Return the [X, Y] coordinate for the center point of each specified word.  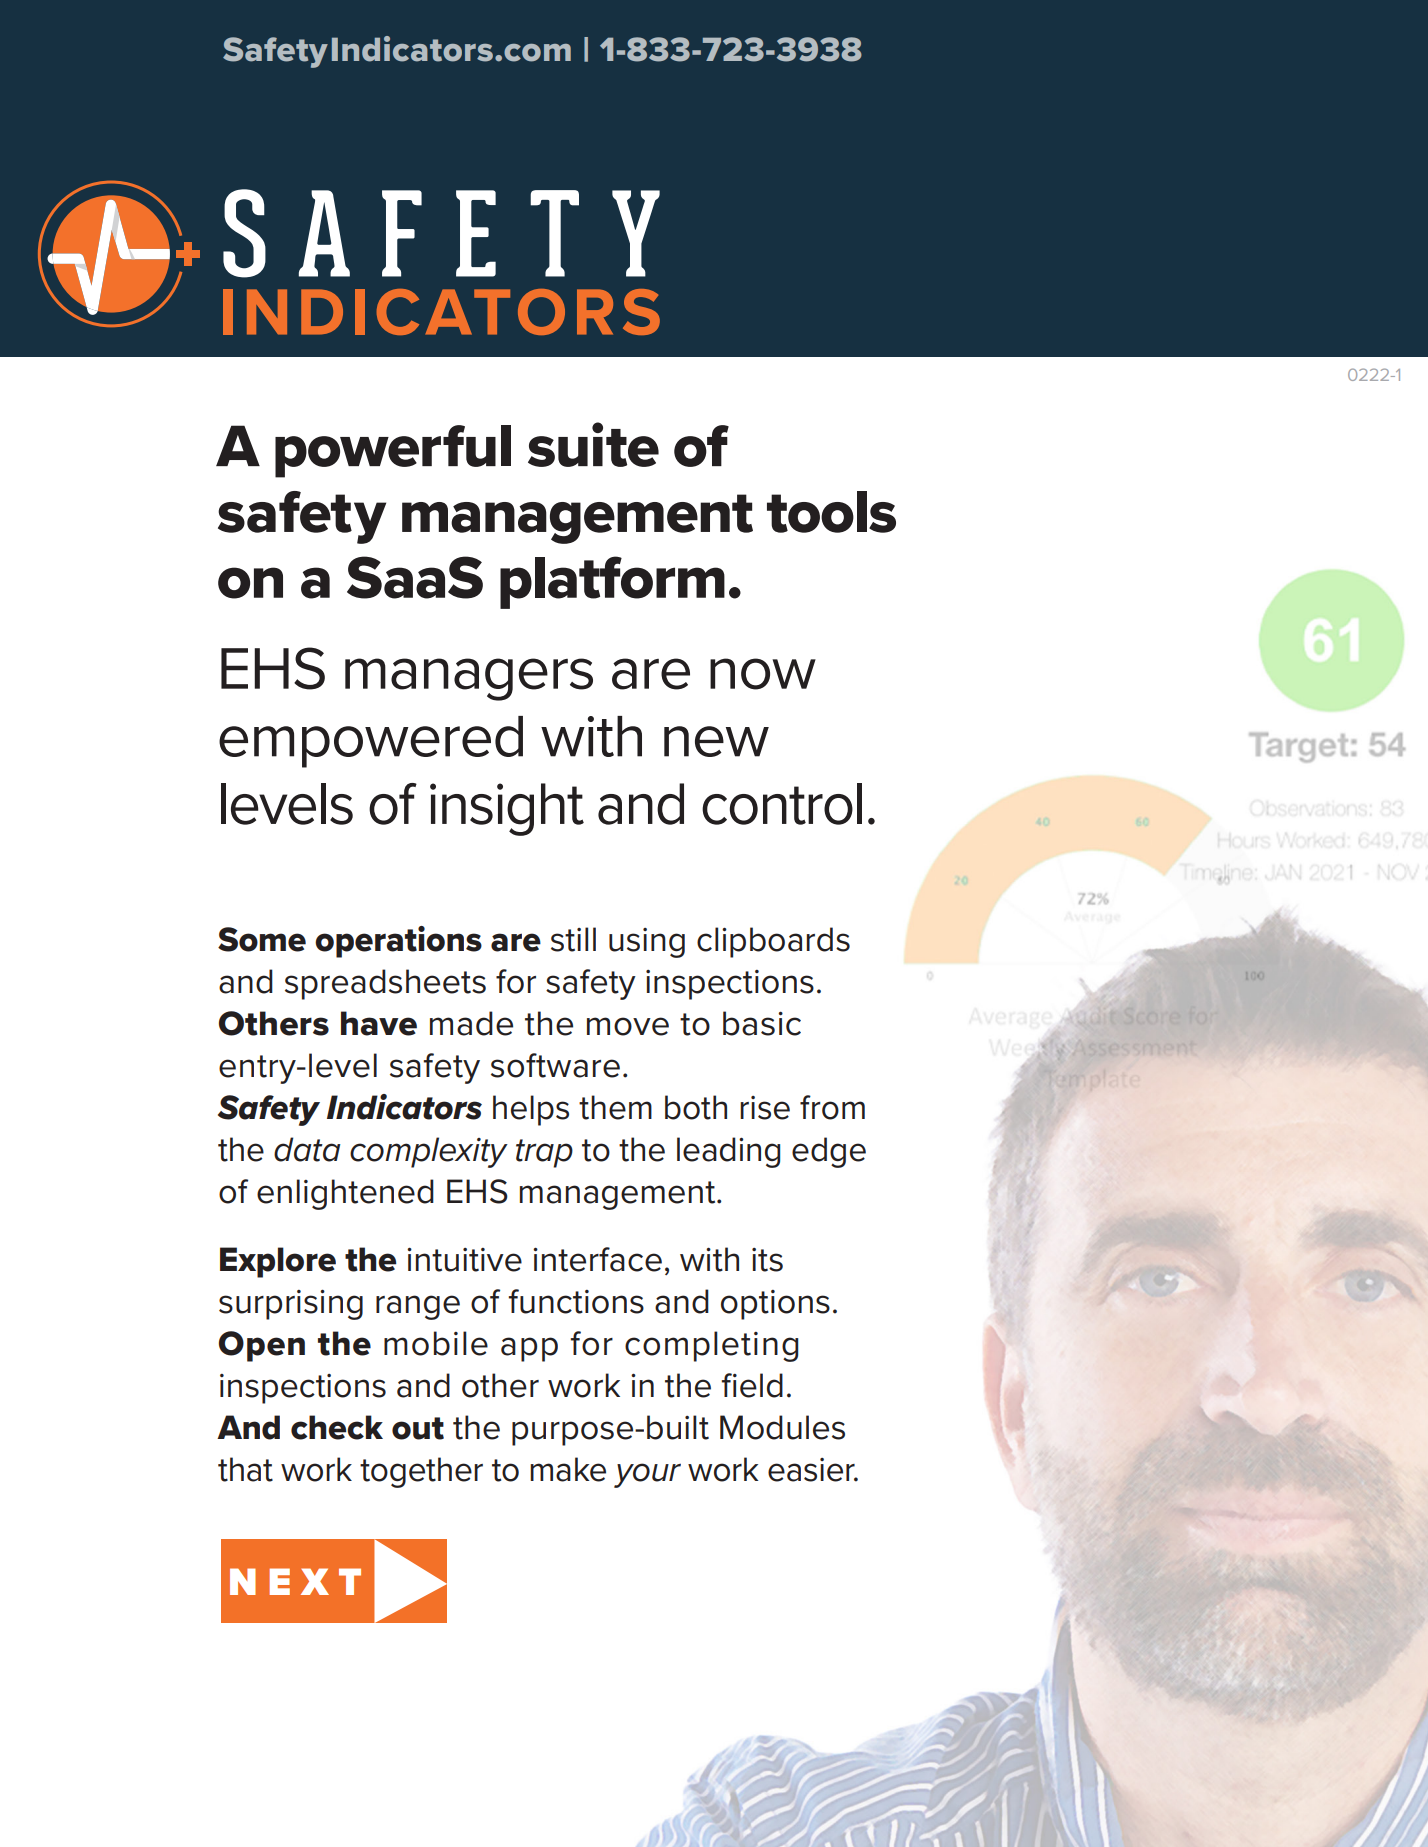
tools [831, 512]
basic [762, 1023]
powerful [393, 451]
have [379, 1023]
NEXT [295, 1581]
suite [593, 444]
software [555, 1065]
